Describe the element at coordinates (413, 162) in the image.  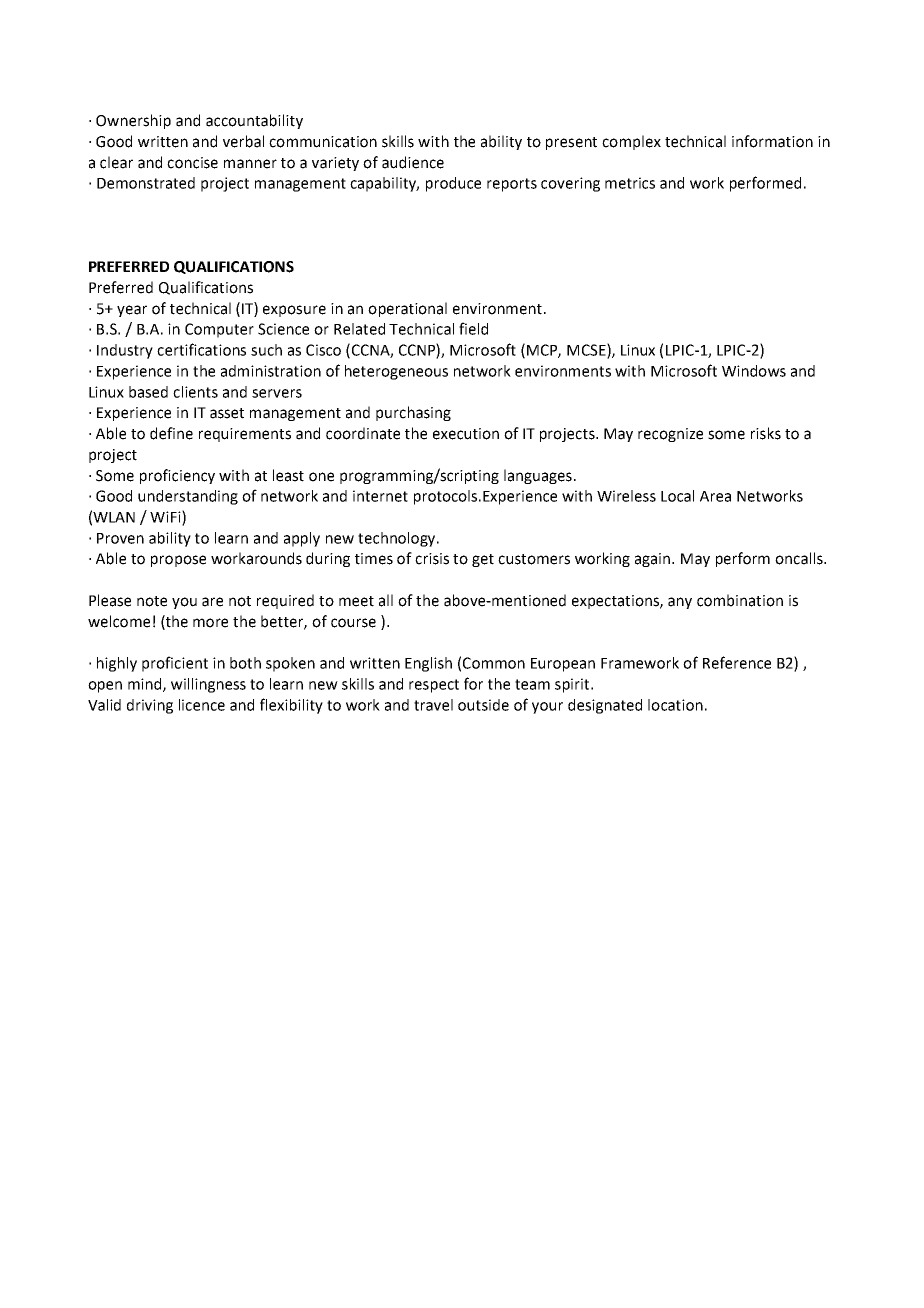
I see `audience` at that location.
